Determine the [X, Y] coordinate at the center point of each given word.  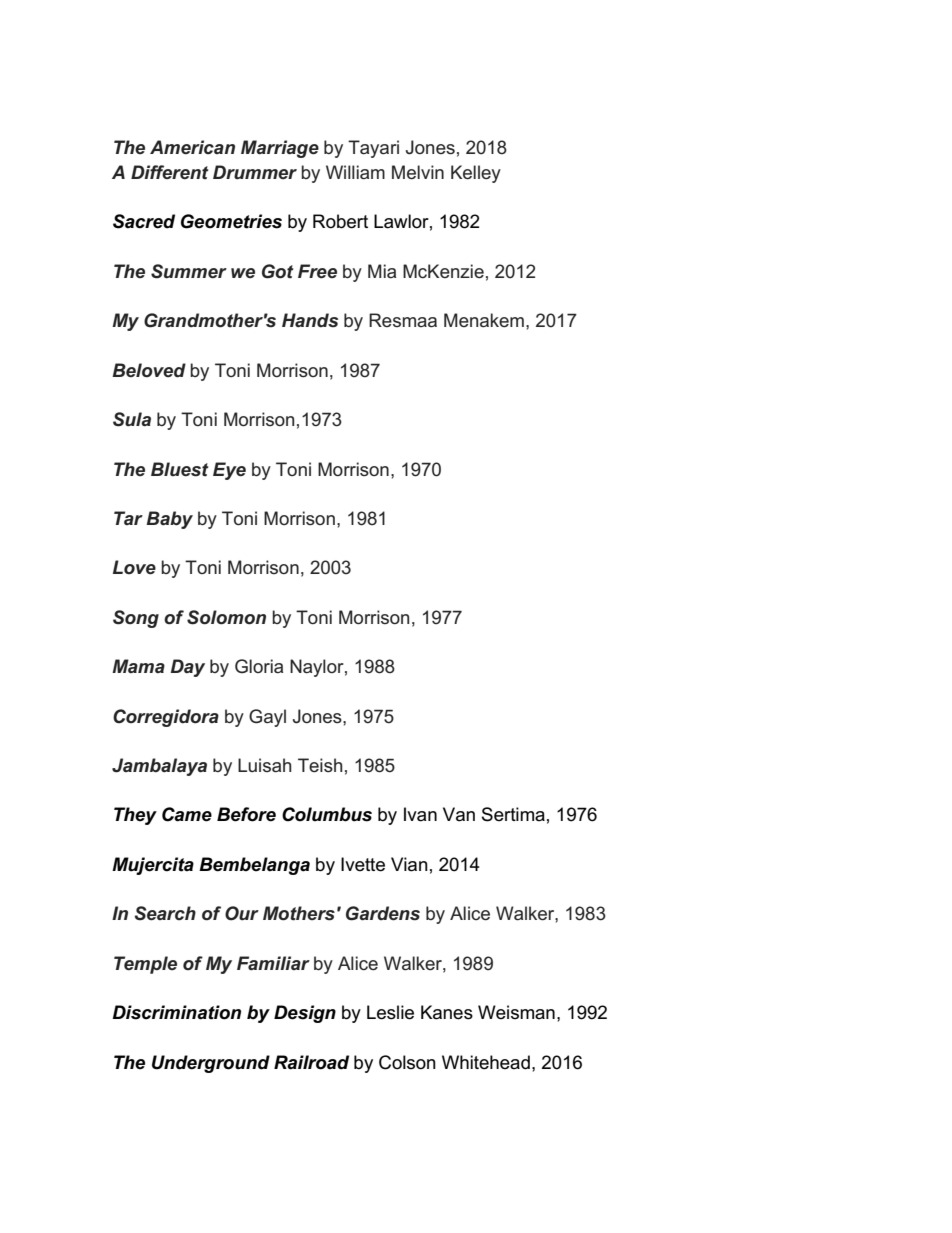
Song [136, 619]
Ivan [420, 814]
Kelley [476, 174]
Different [169, 172]
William [355, 172]
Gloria [259, 666]
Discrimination [176, 1012]
